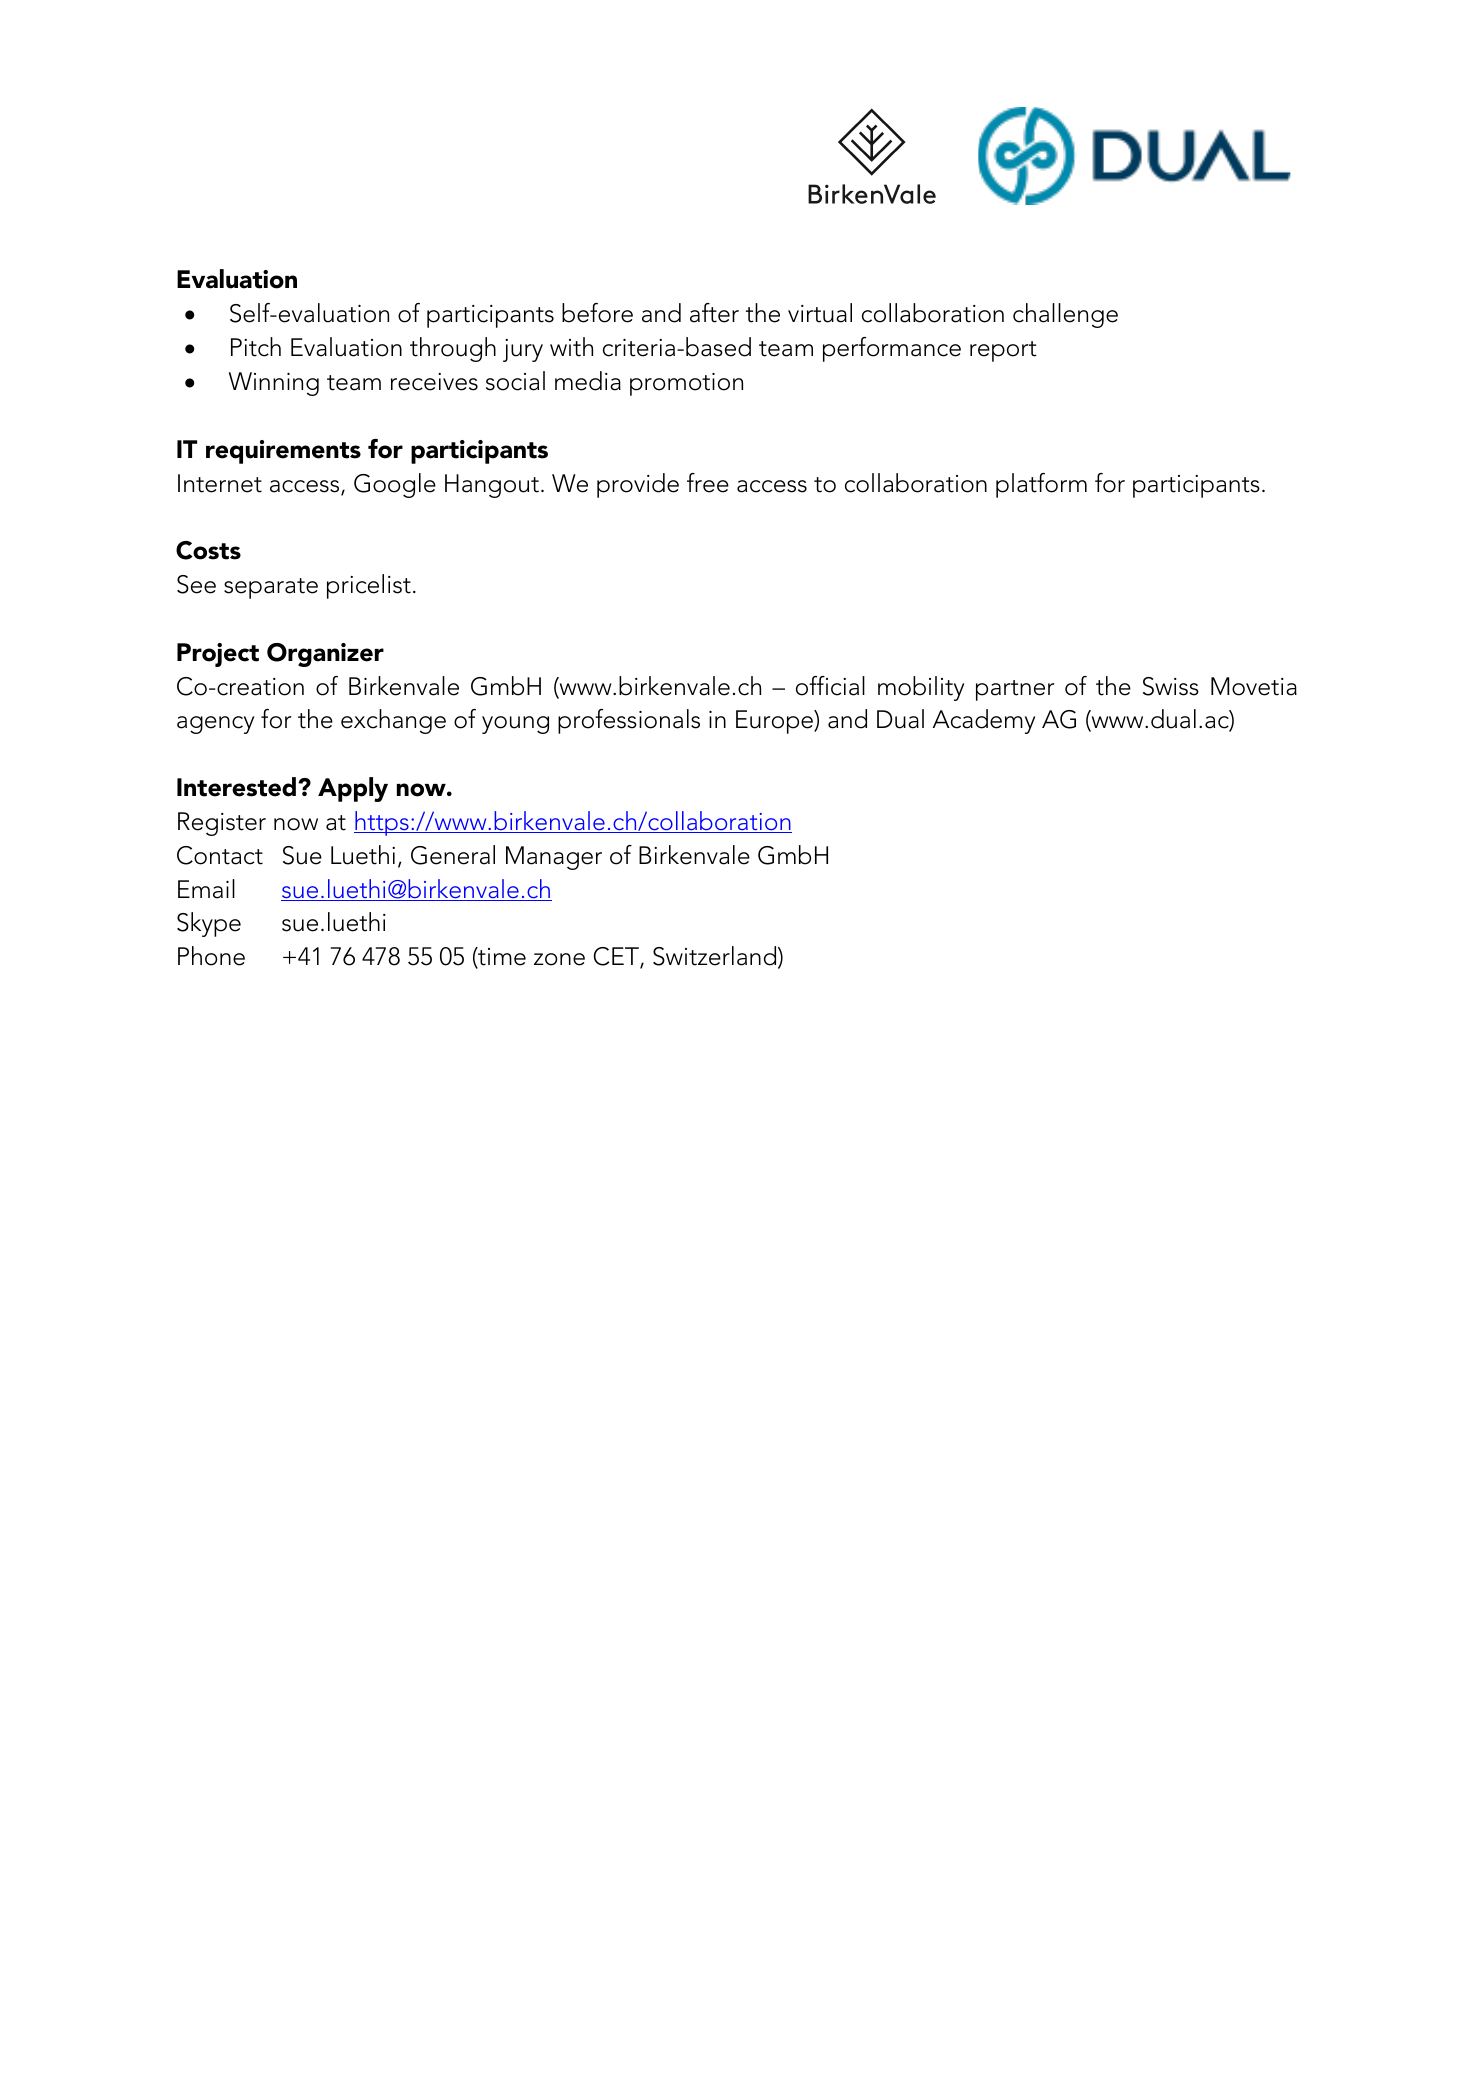 The image size is (1474, 2085). What do you see at coordinates (629, 721) in the screenshot?
I see `professionals` at bounding box center [629, 721].
